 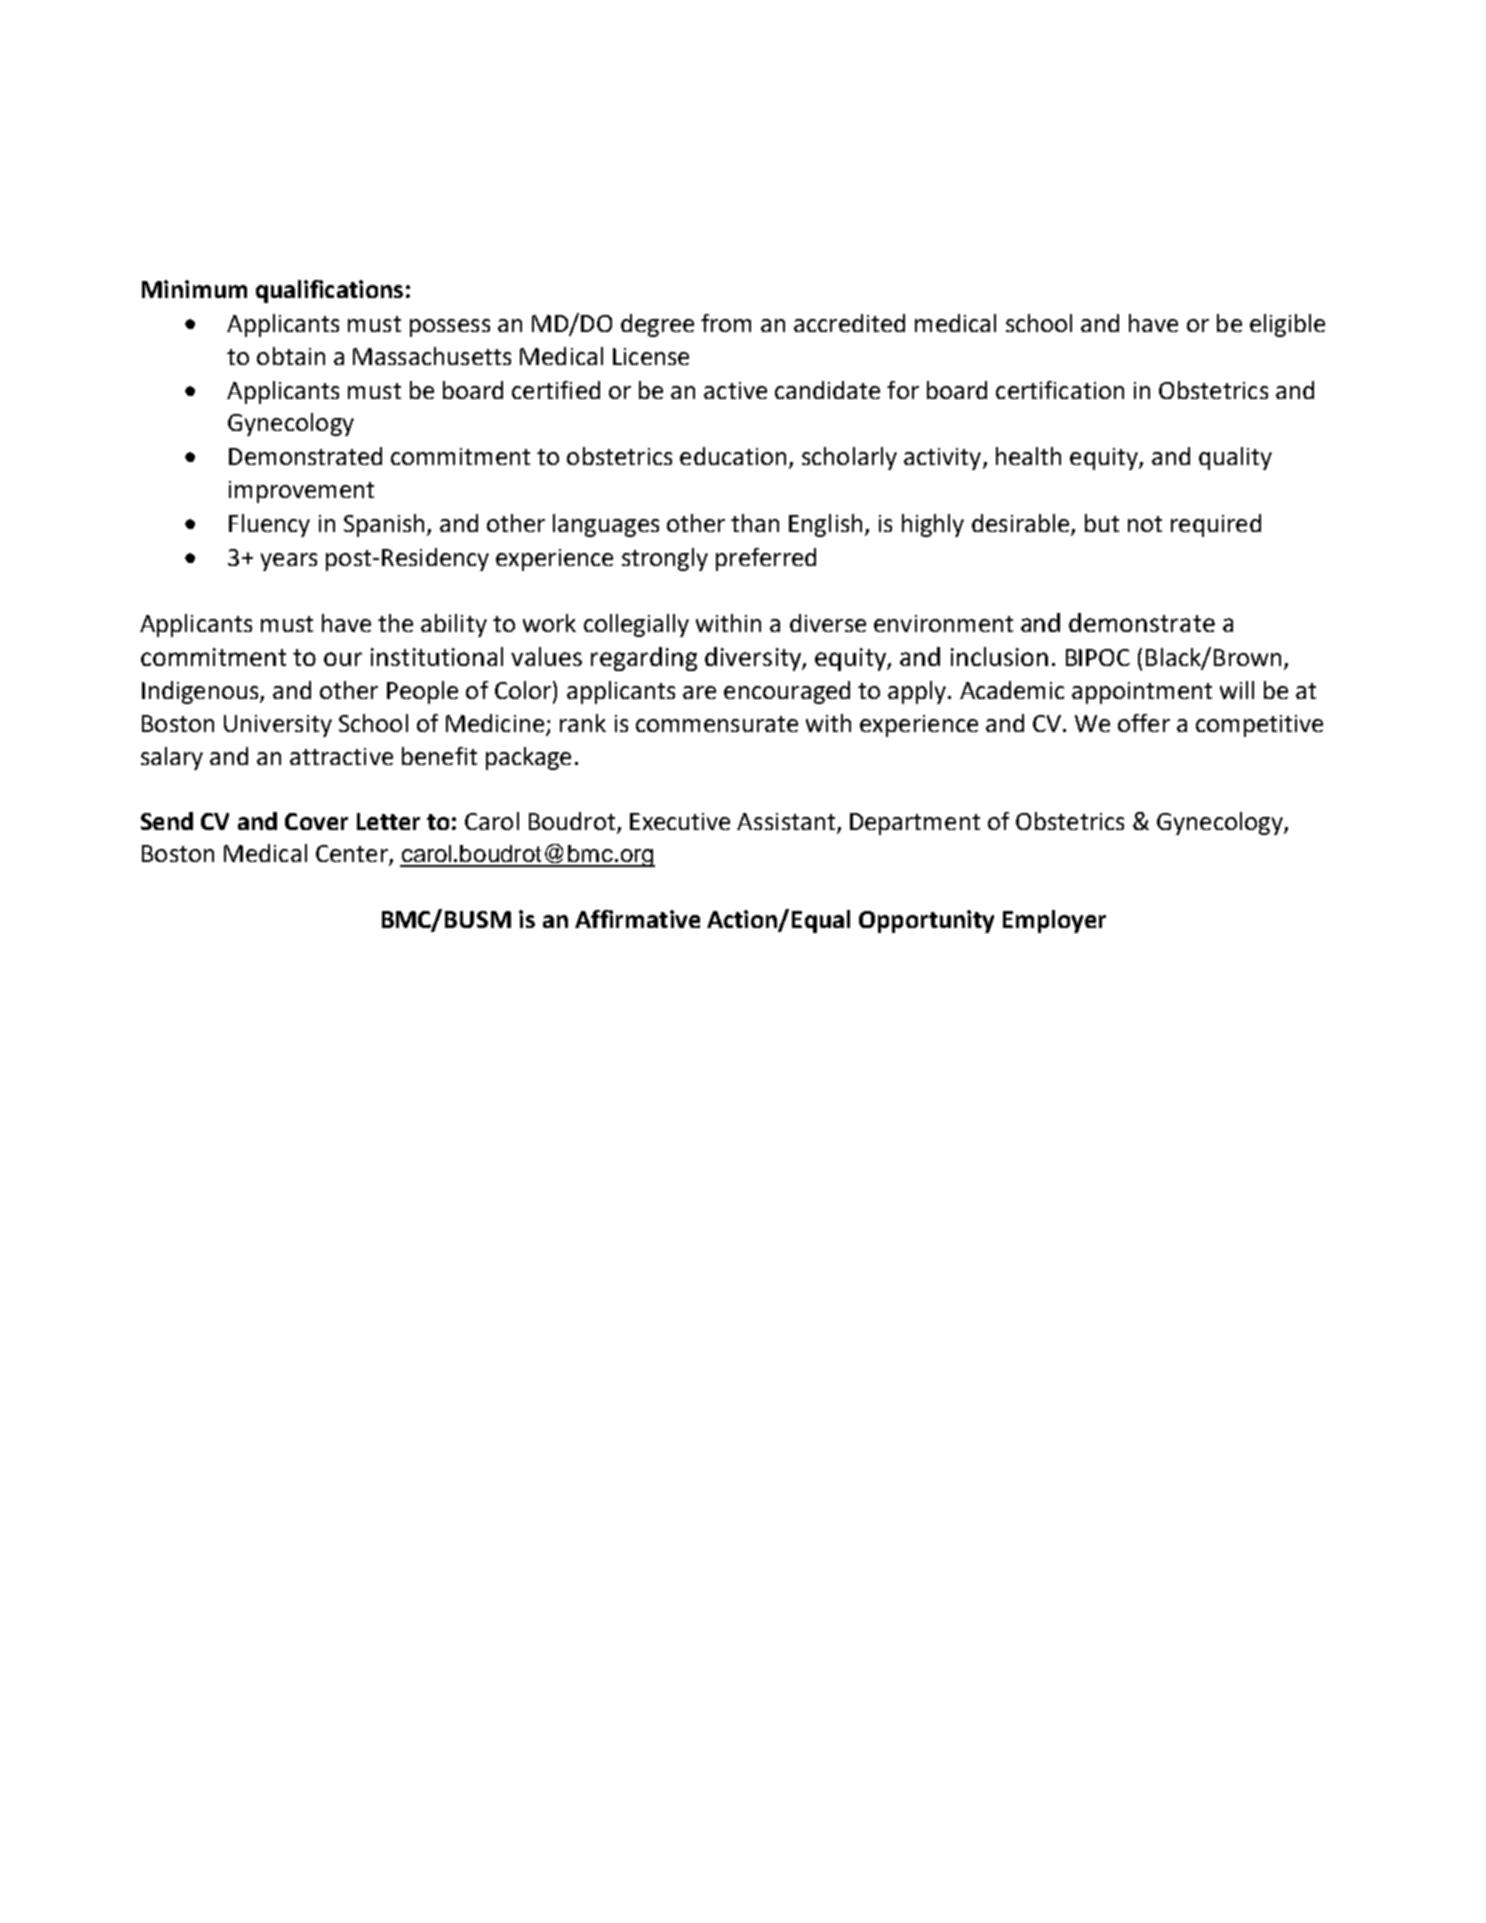 I want to click on qualifications, so click(x=329, y=291).
